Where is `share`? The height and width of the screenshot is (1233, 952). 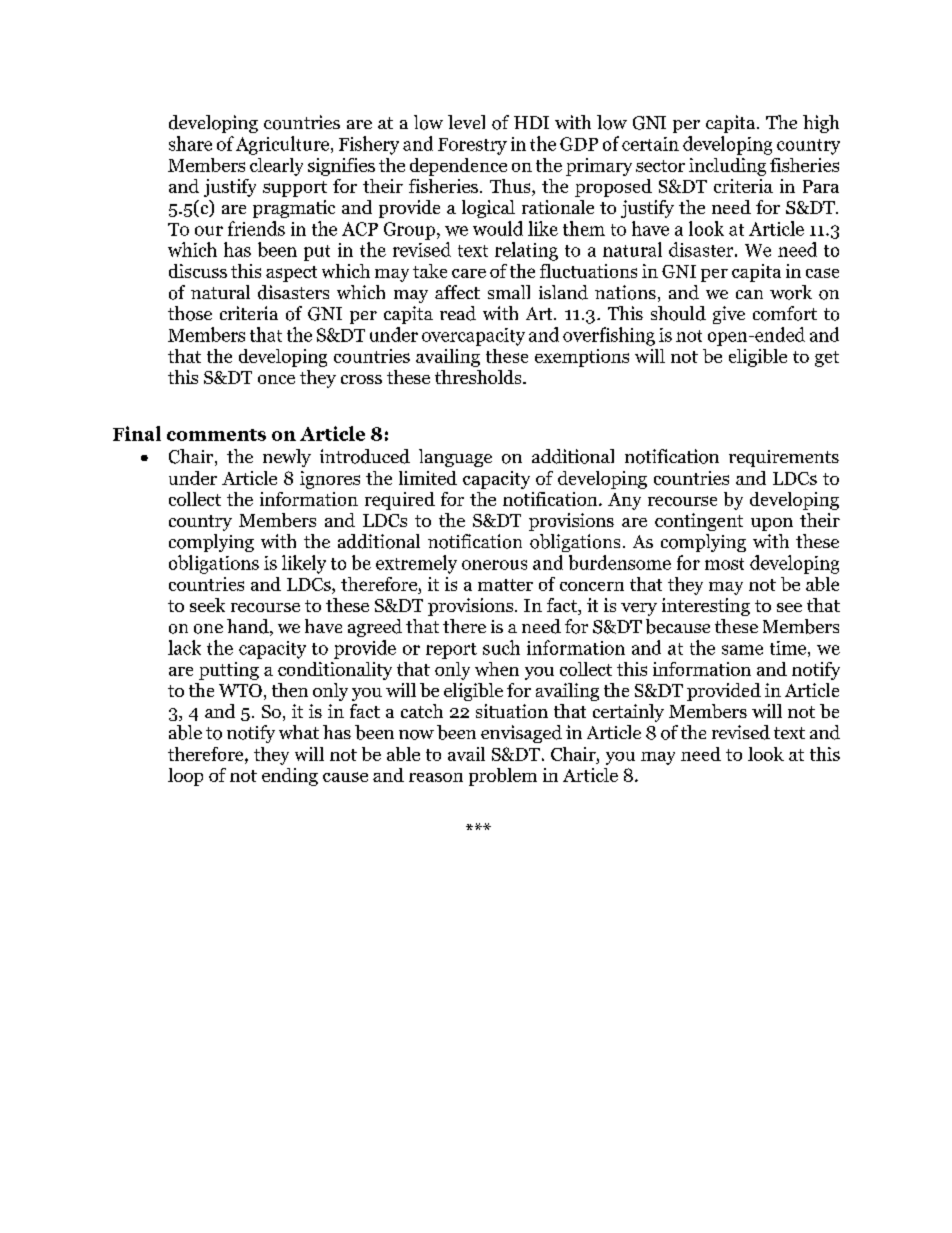 share is located at coordinates (190, 143).
